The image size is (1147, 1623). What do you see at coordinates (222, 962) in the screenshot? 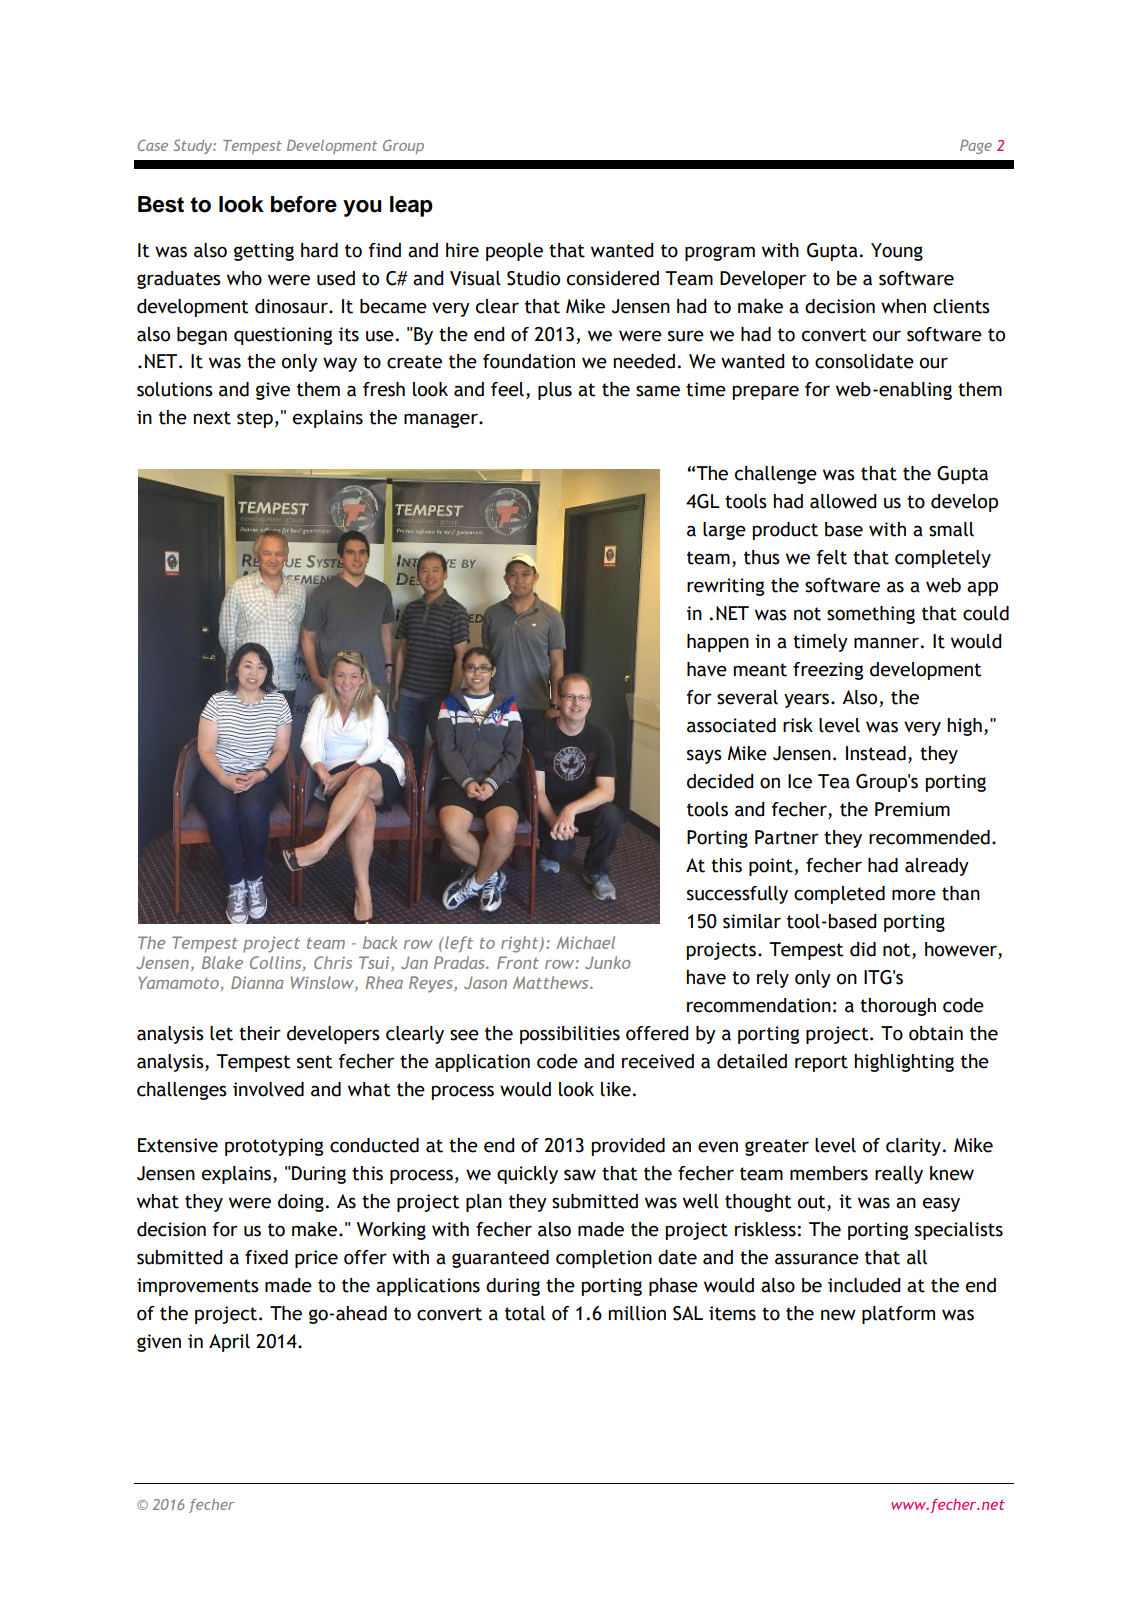
I see `Blake` at bounding box center [222, 962].
